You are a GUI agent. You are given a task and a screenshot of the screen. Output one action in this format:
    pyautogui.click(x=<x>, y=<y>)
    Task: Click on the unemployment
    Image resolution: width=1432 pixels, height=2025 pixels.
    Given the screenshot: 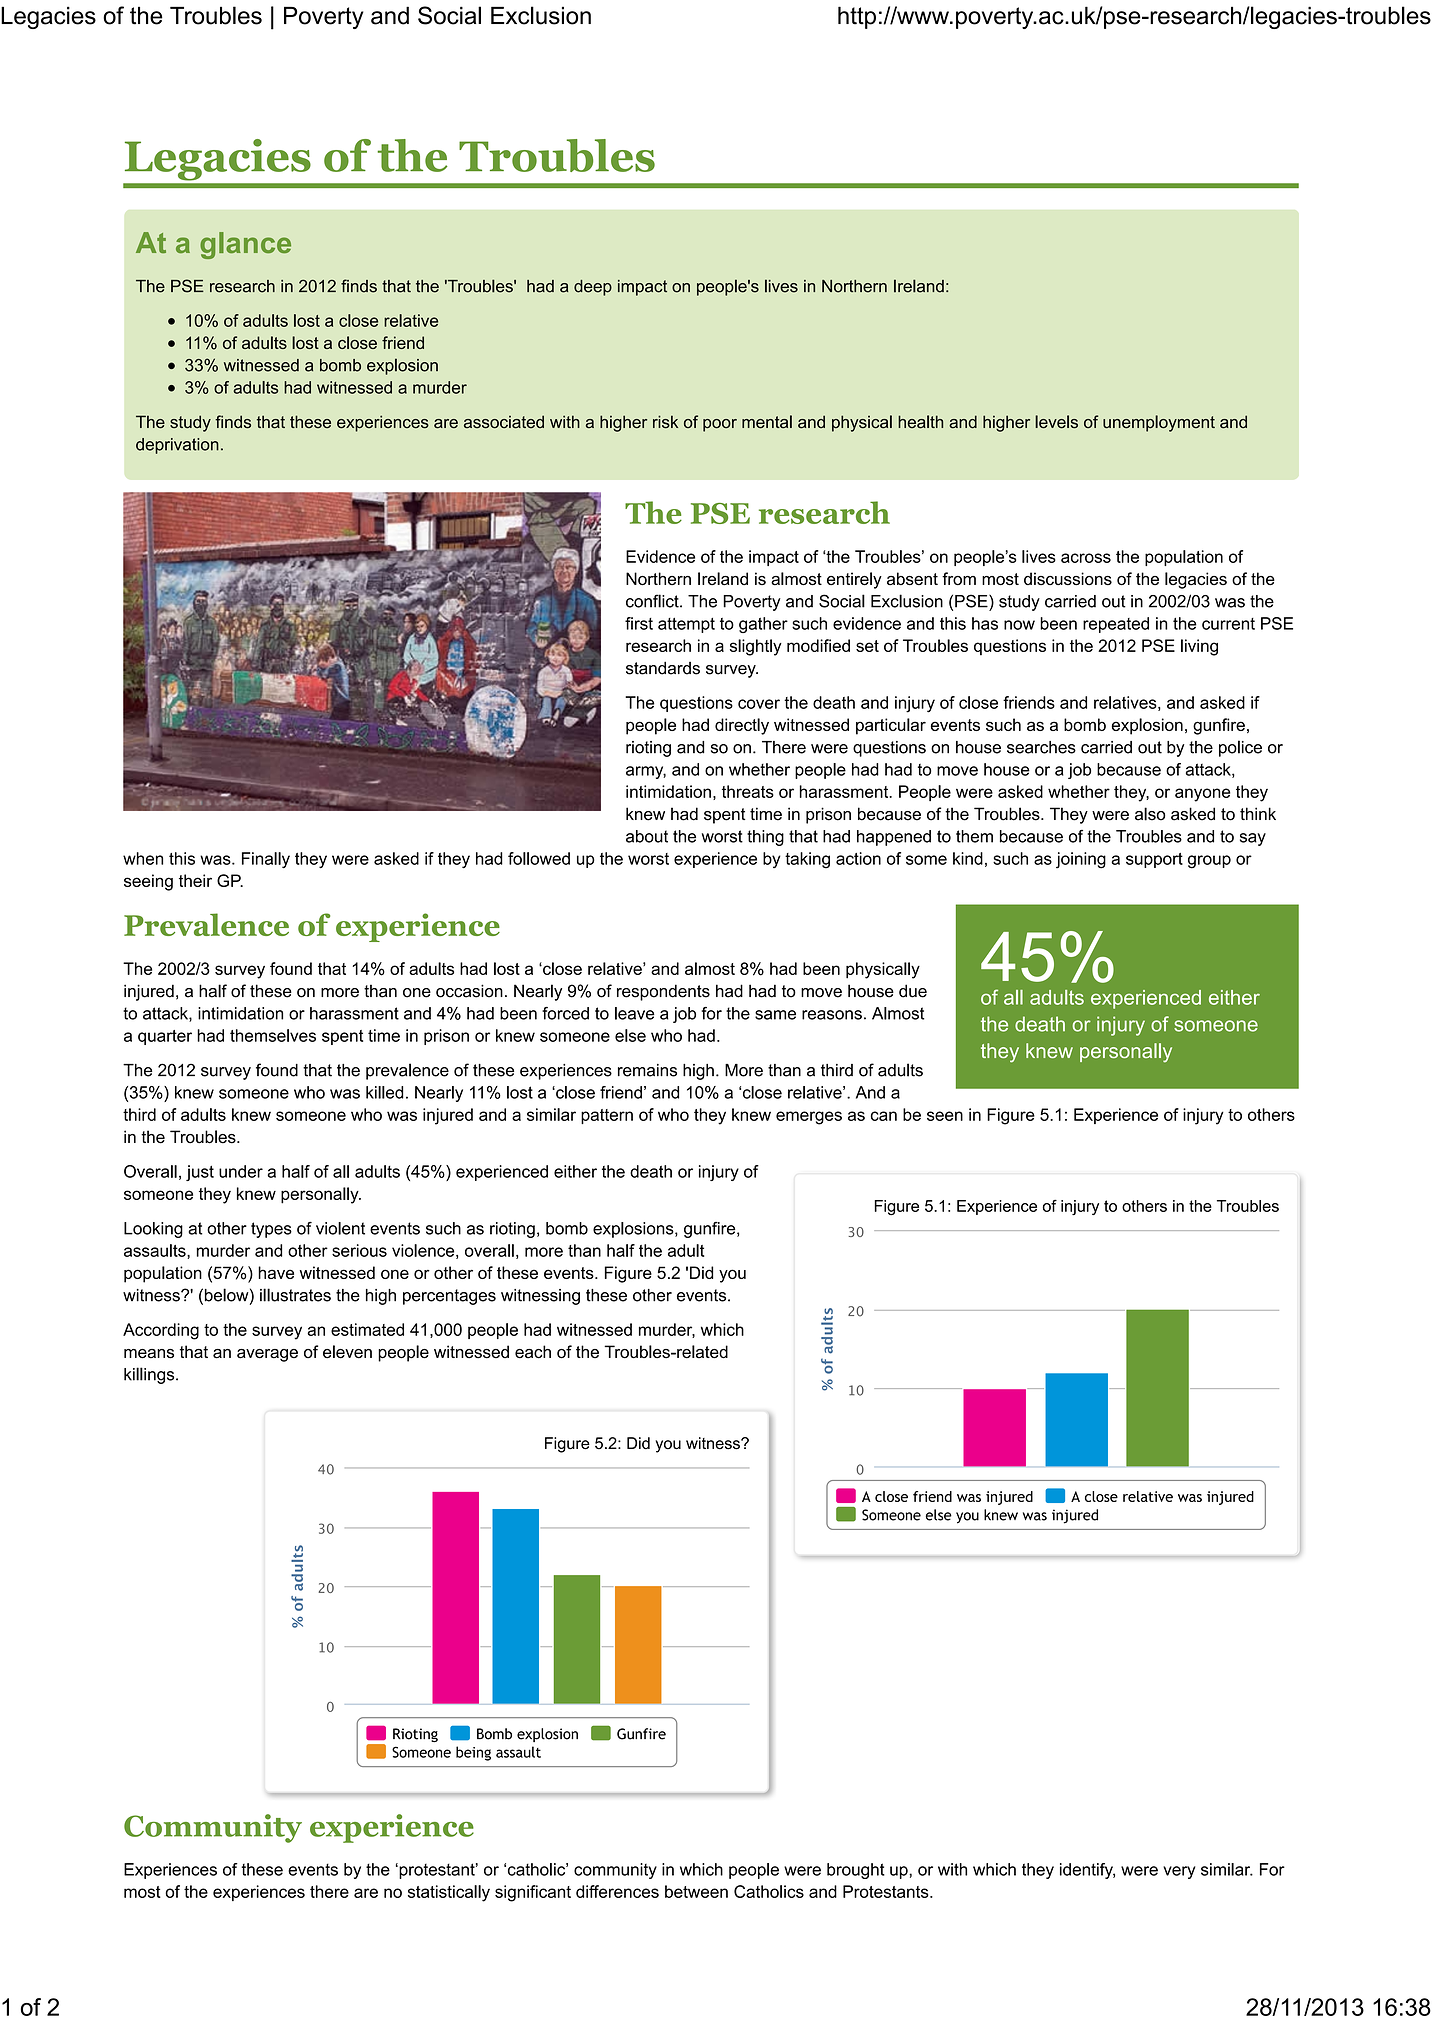 What is the action you would take?
    pyautogui.click(x=1159, y=423)
